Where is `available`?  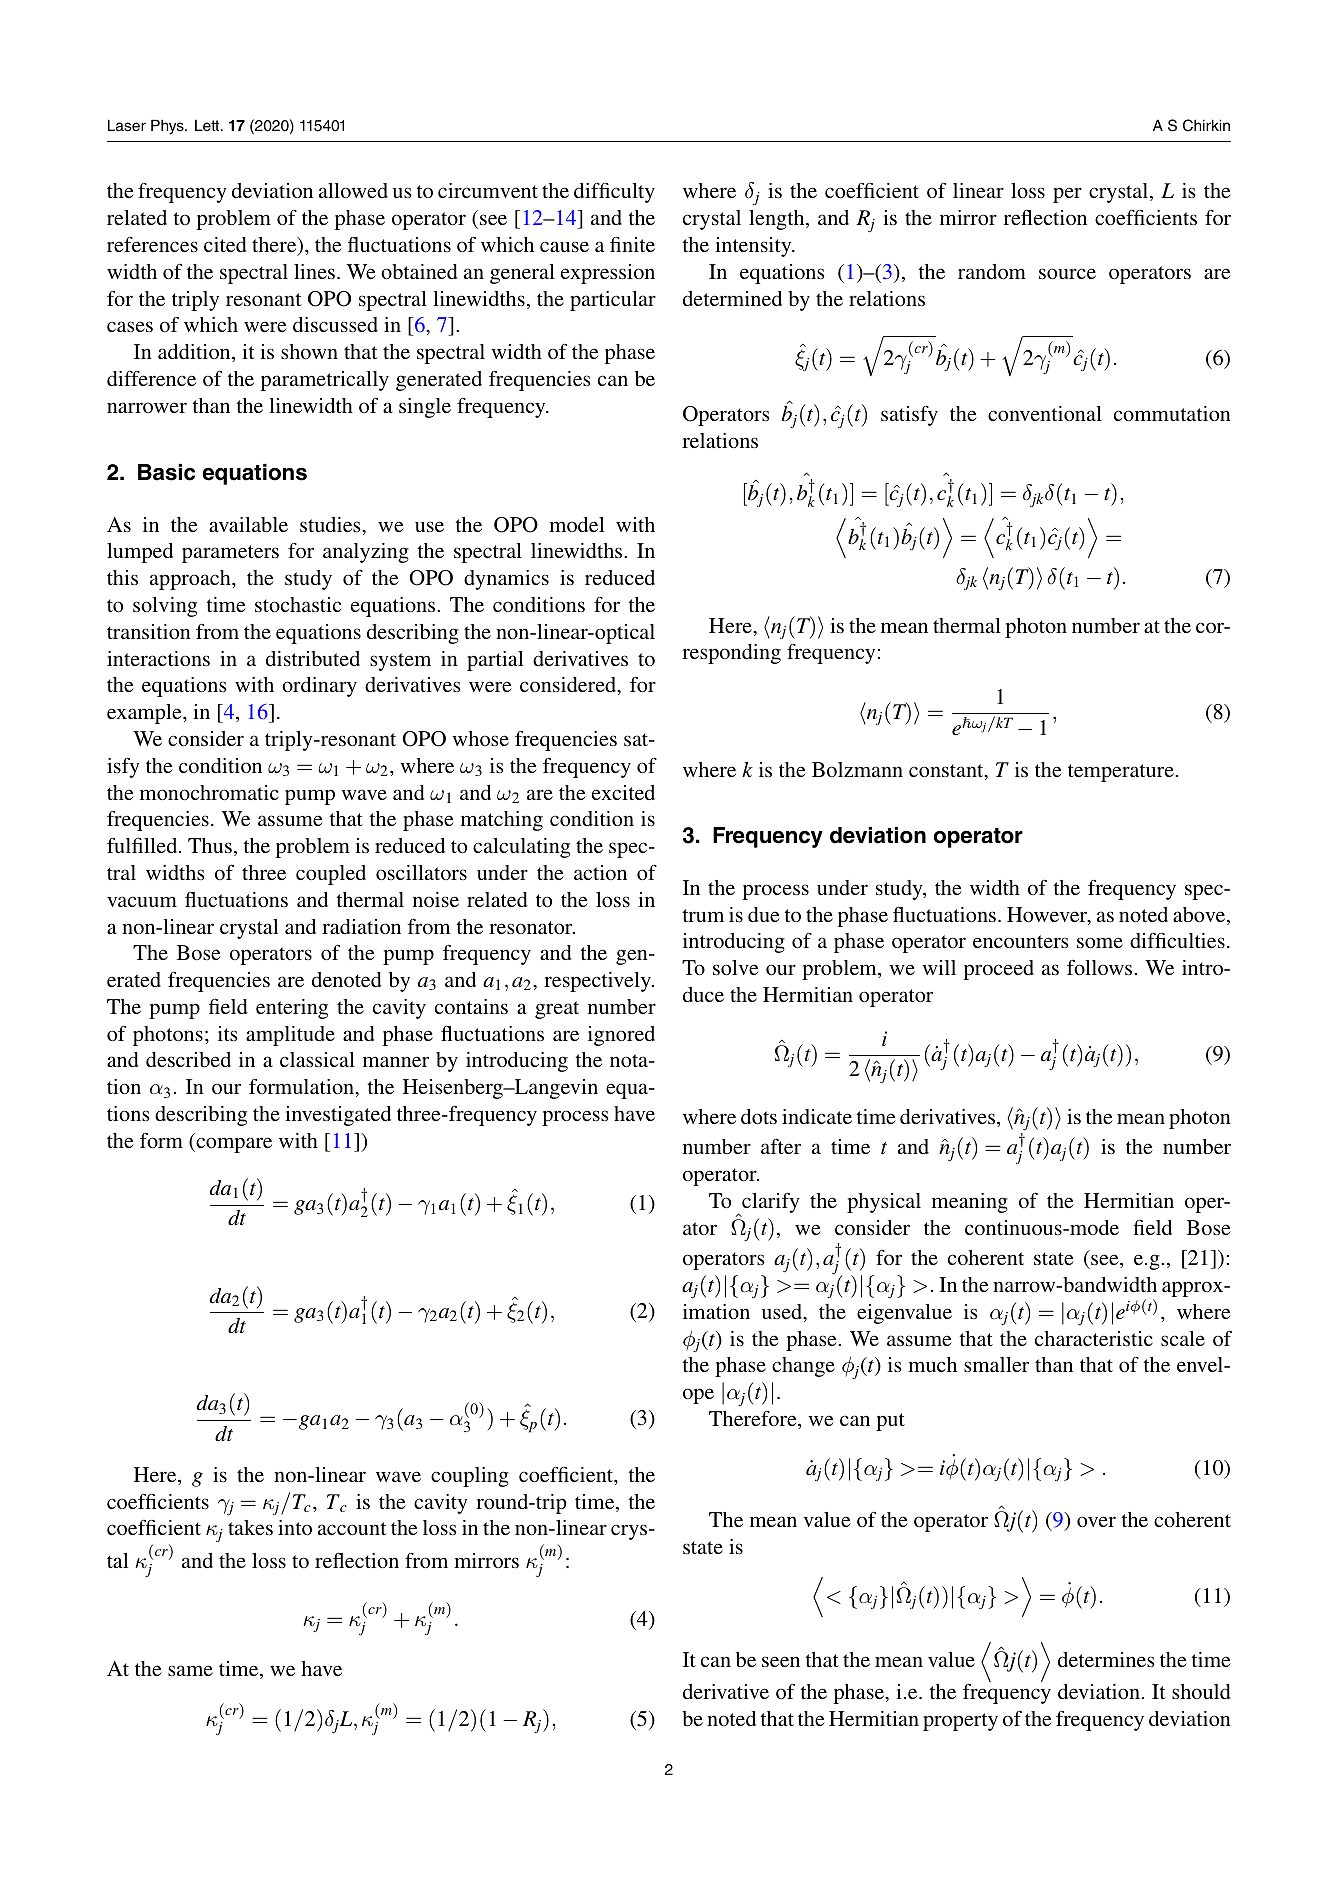 available is located at coordinates (248, 524).
